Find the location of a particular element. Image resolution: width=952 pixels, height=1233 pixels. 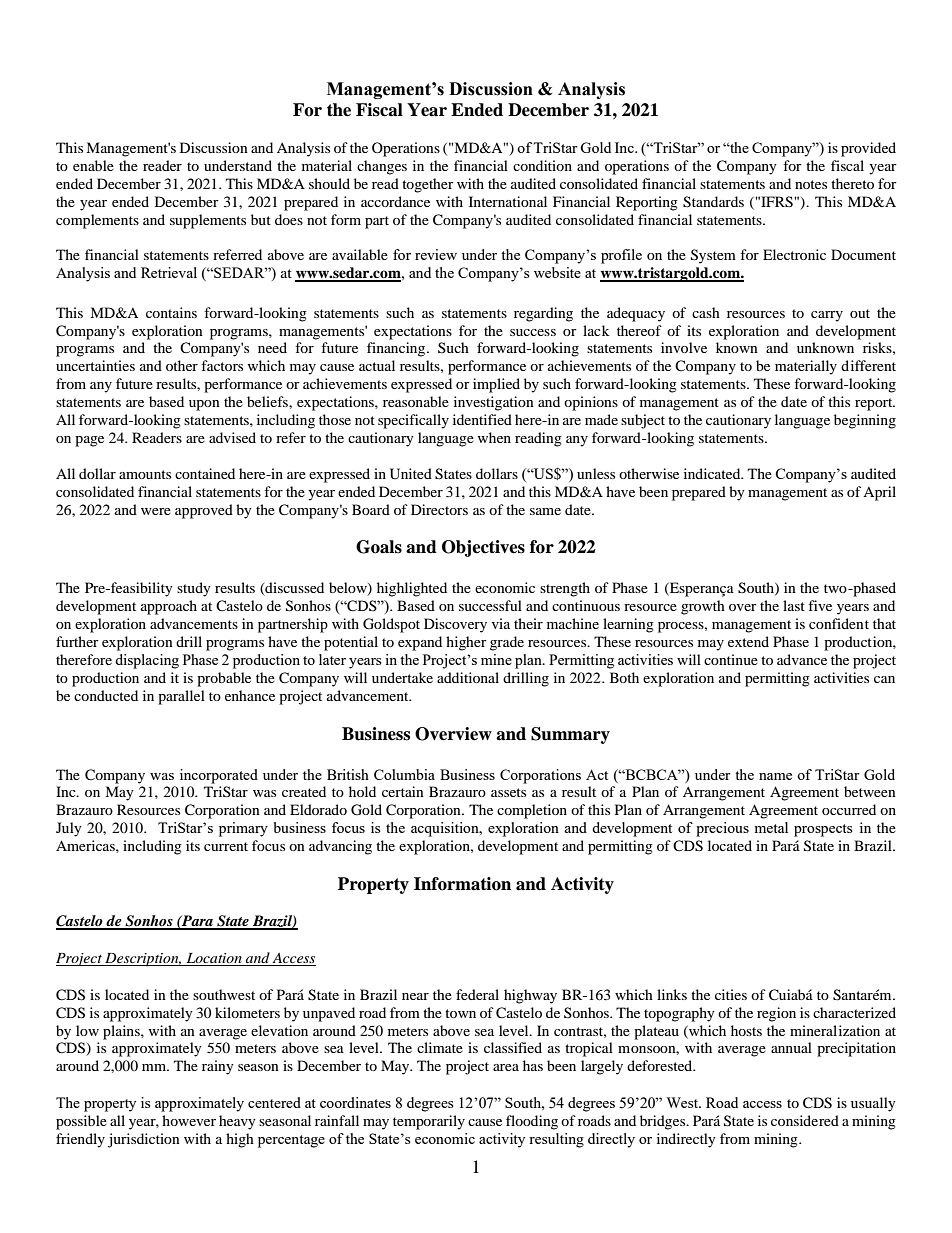

assets is located at coordinates (508, 792).
